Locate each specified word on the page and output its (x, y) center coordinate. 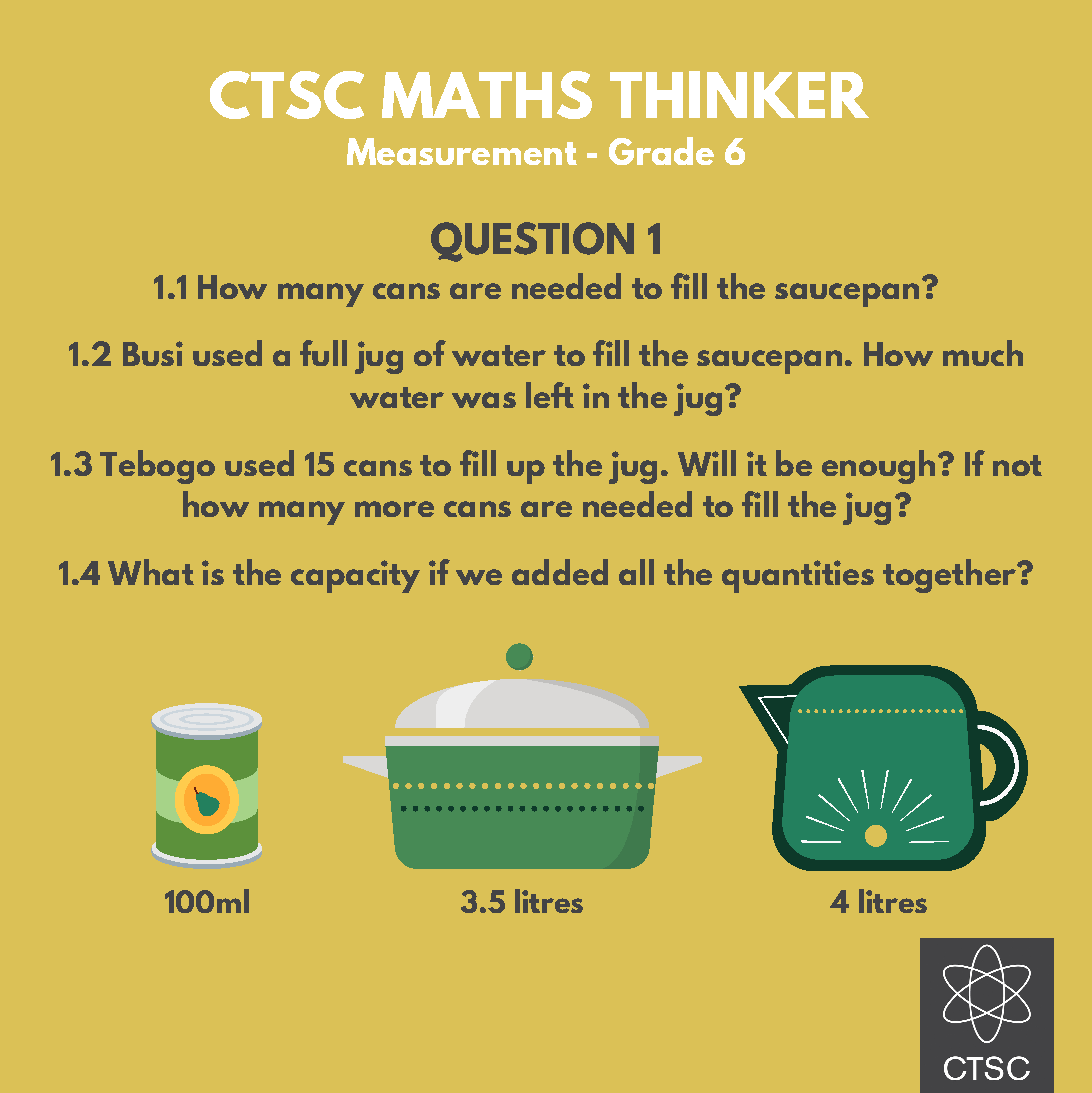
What (151, 572)
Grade (661, 151)
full (323, 353)
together (951, 576)
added (560, 572)
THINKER (739, 94)
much (983, 353)
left (550, 395)
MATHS (487, 95)
